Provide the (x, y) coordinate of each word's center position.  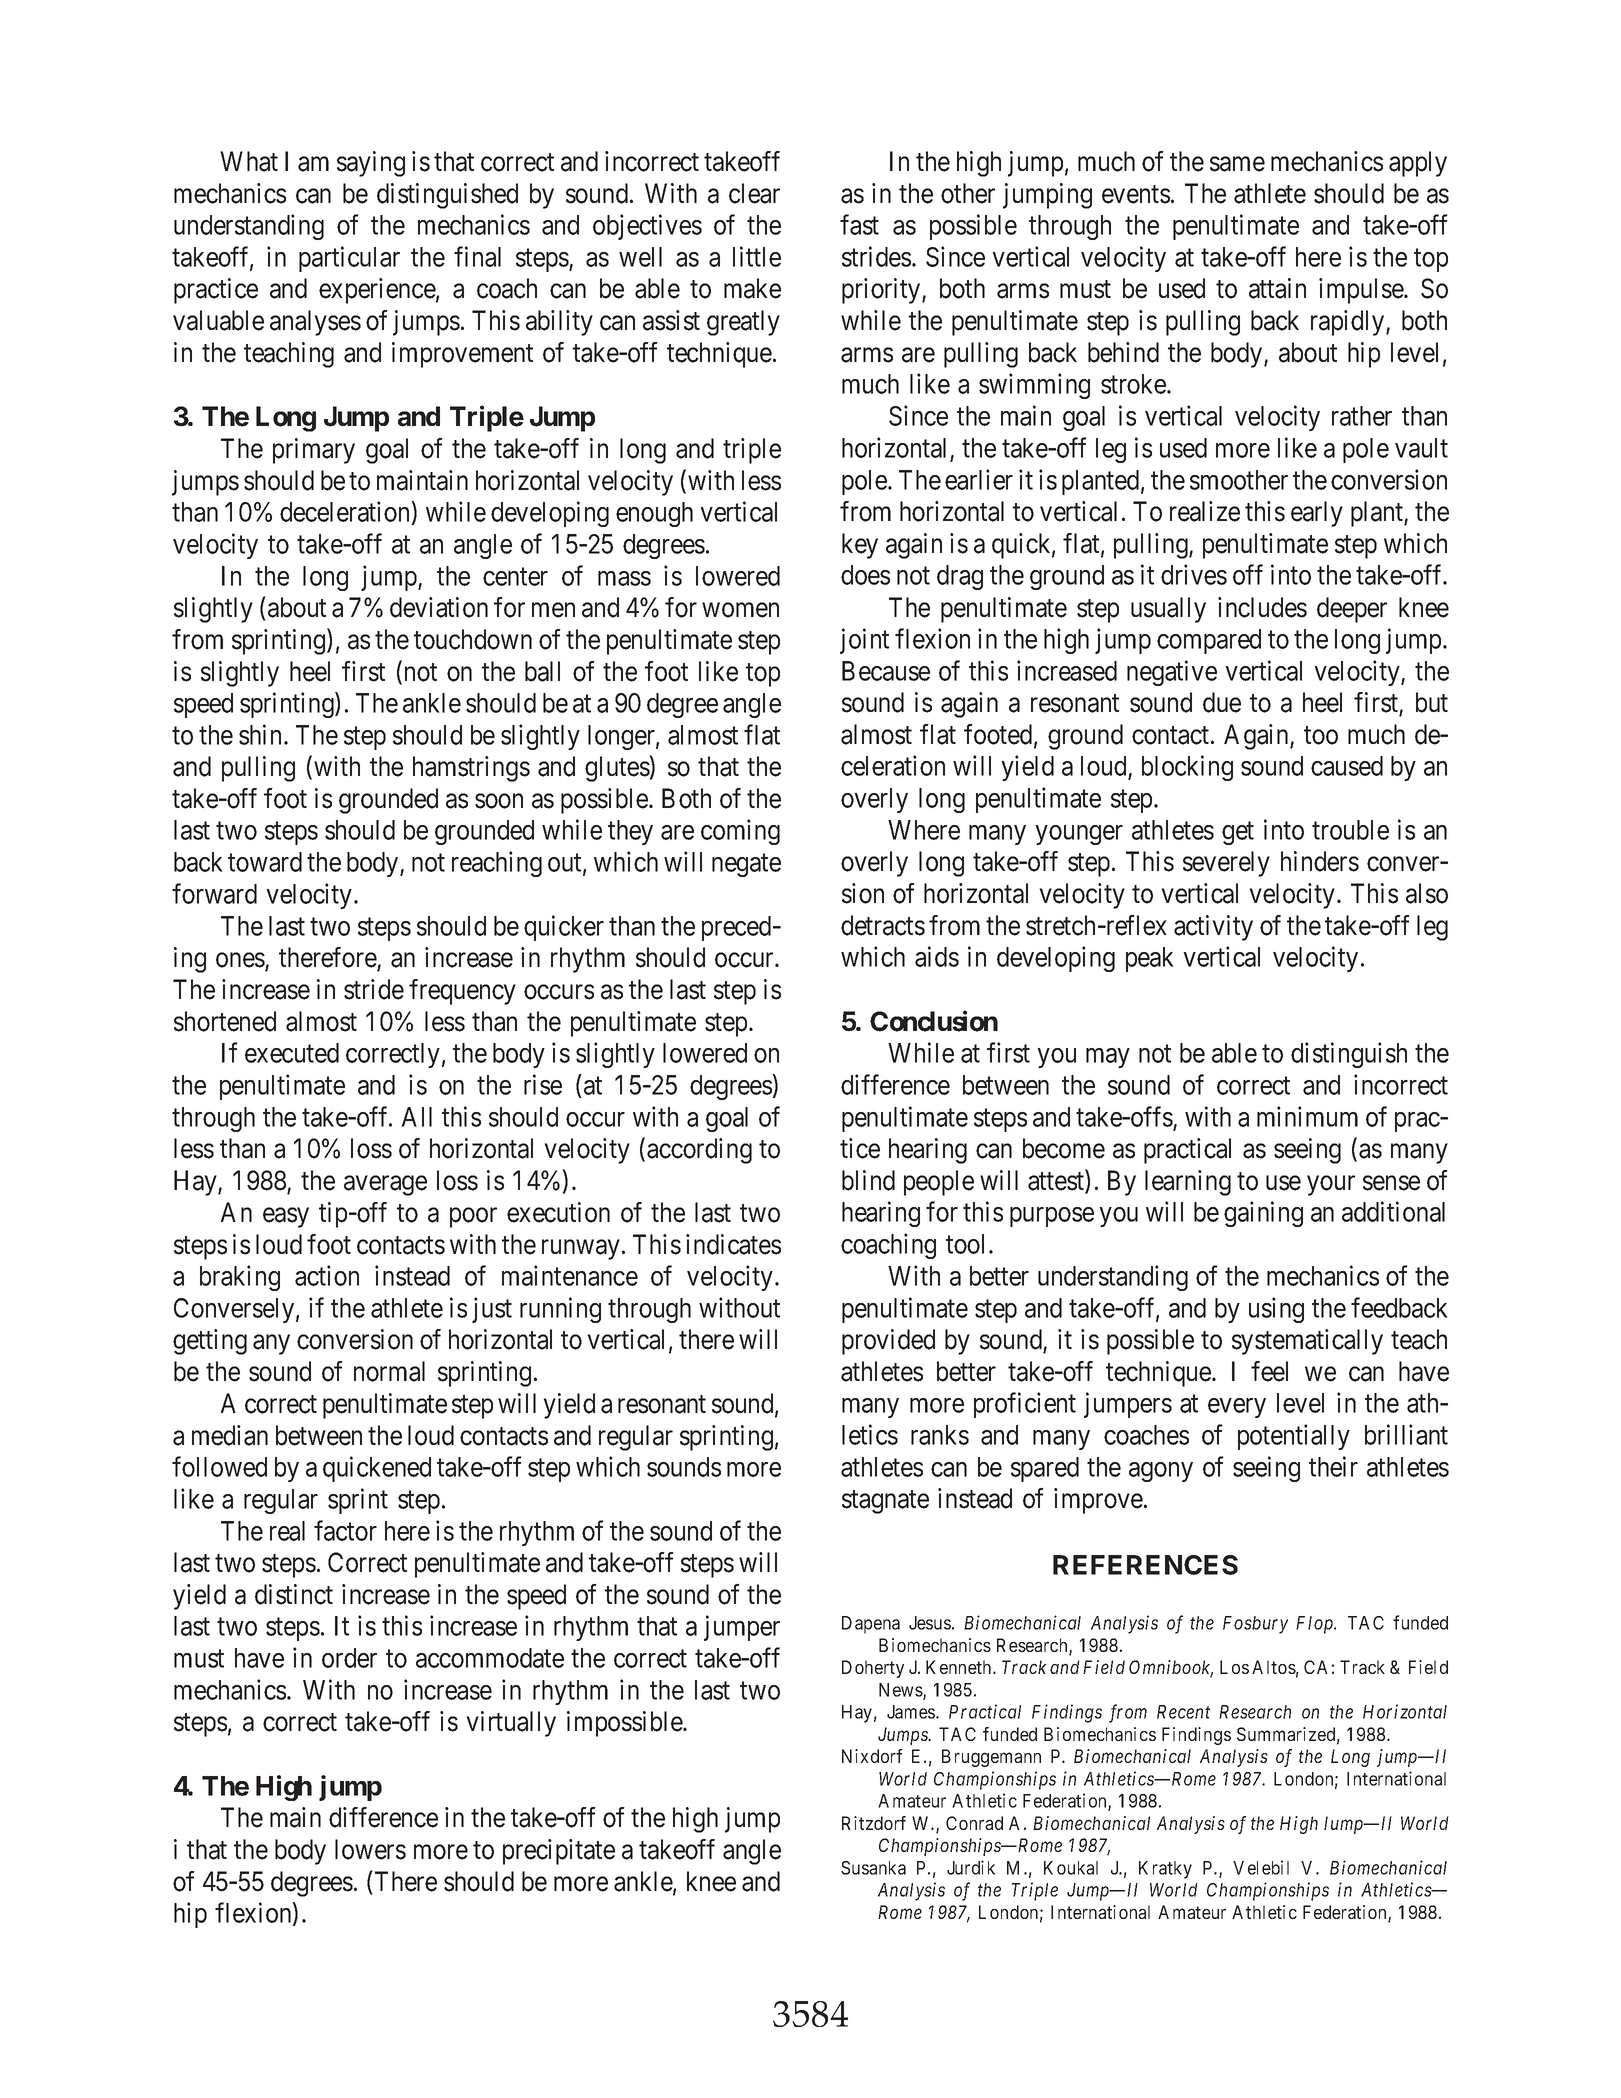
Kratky (1165, 1870)
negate (746, 865)
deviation (439, 607)
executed (292, 1053)
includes (1262, 607)
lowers (370, 1849)
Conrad (974, 1823)
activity (1213, 928)
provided (888, 1342)
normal (389, 1371)
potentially (1294, 1437)
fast (859, 224)
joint (864, 641)
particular (349, 259)
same (1237, 164)
